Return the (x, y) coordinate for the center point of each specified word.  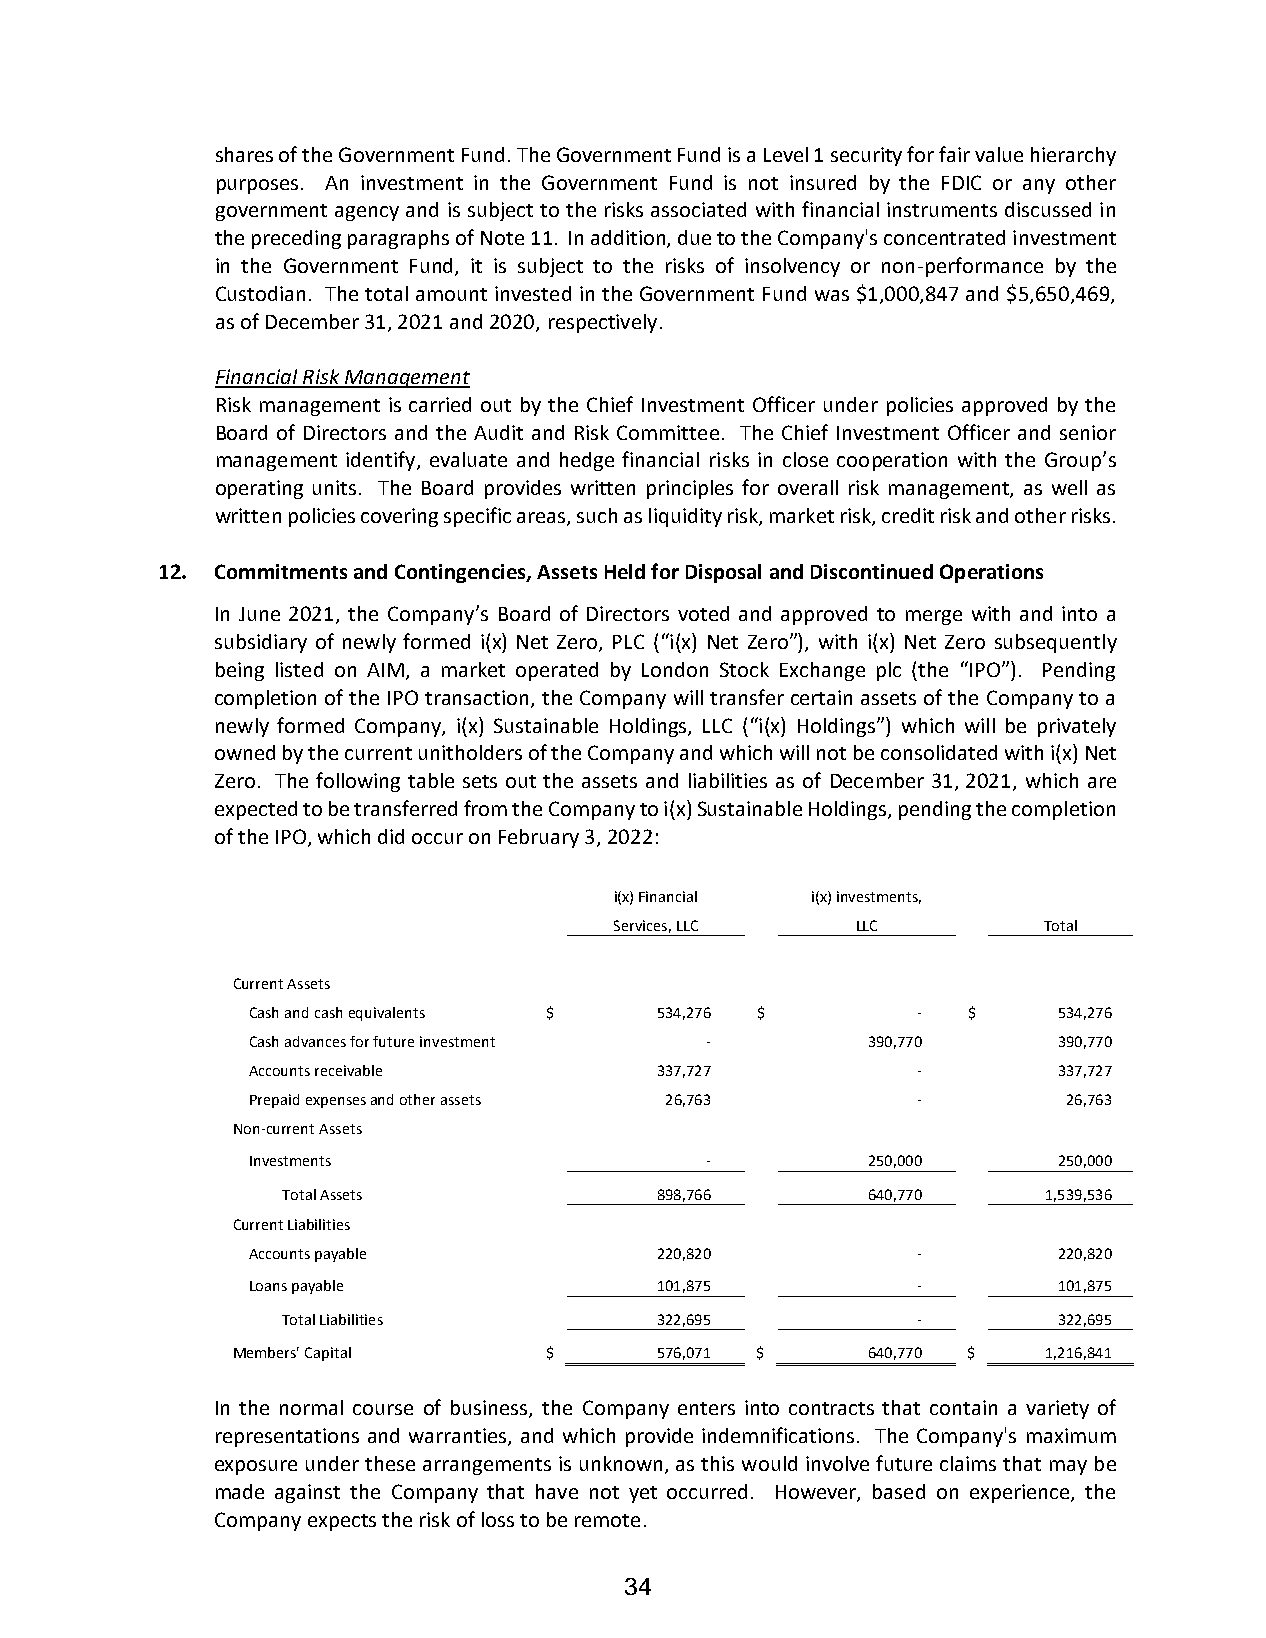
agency (367, 213)
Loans (268, 1286)
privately (1077, 727)
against (307, 1493)
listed (299, 669)
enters (706, 1408)
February (539, 838)
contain (963, 1407)
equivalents (387, 1014)
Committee (668, 432)
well (1069, 487)
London (675, 669)
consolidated (939, 752)
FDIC (961, 182)
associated (698, 209)
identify (382, 461)
